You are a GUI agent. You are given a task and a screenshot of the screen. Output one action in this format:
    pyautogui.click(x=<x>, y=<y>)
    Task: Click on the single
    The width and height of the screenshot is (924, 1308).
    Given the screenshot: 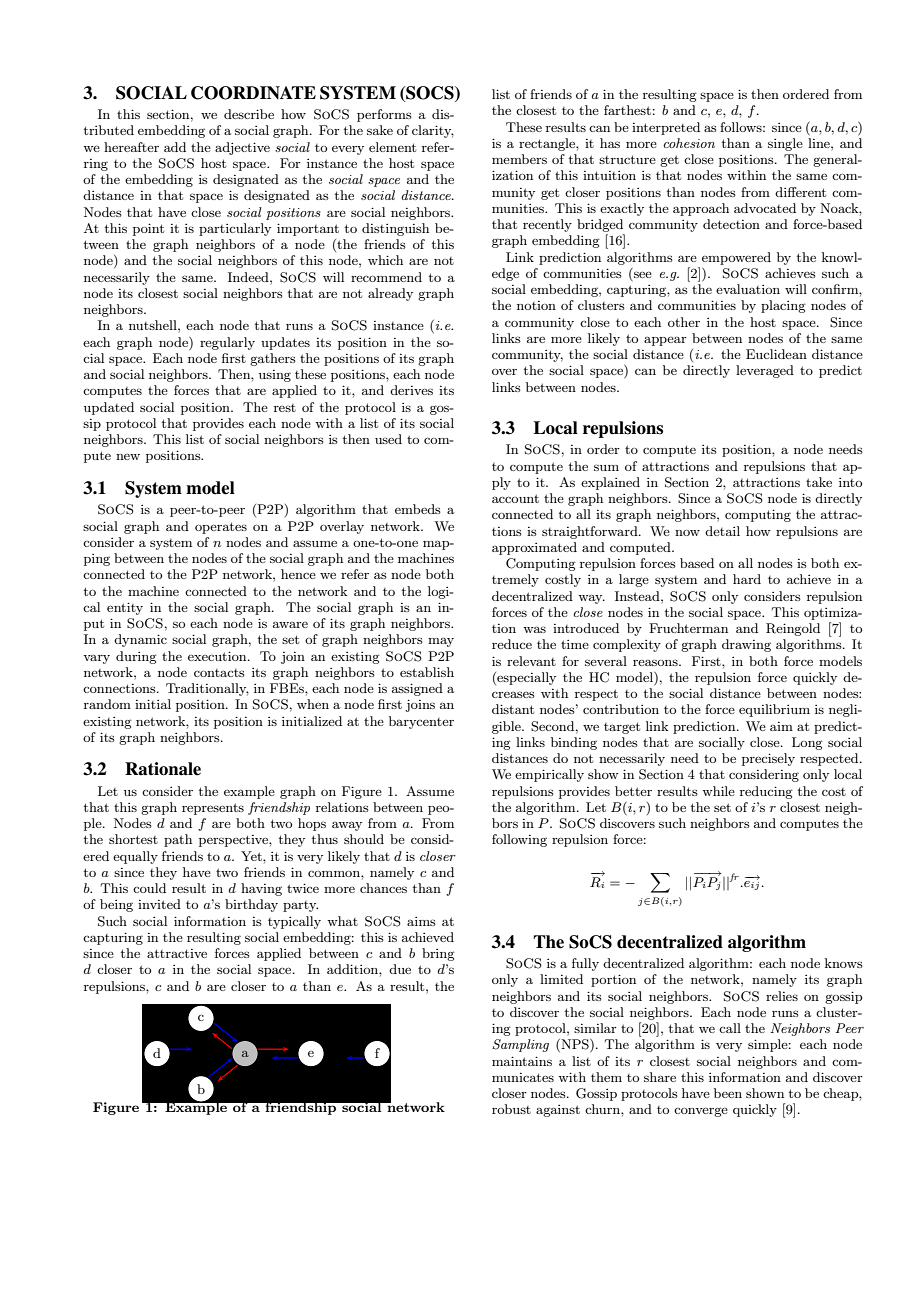 What is the action you would take?
    pyautogui.click(x=785, y=144)
